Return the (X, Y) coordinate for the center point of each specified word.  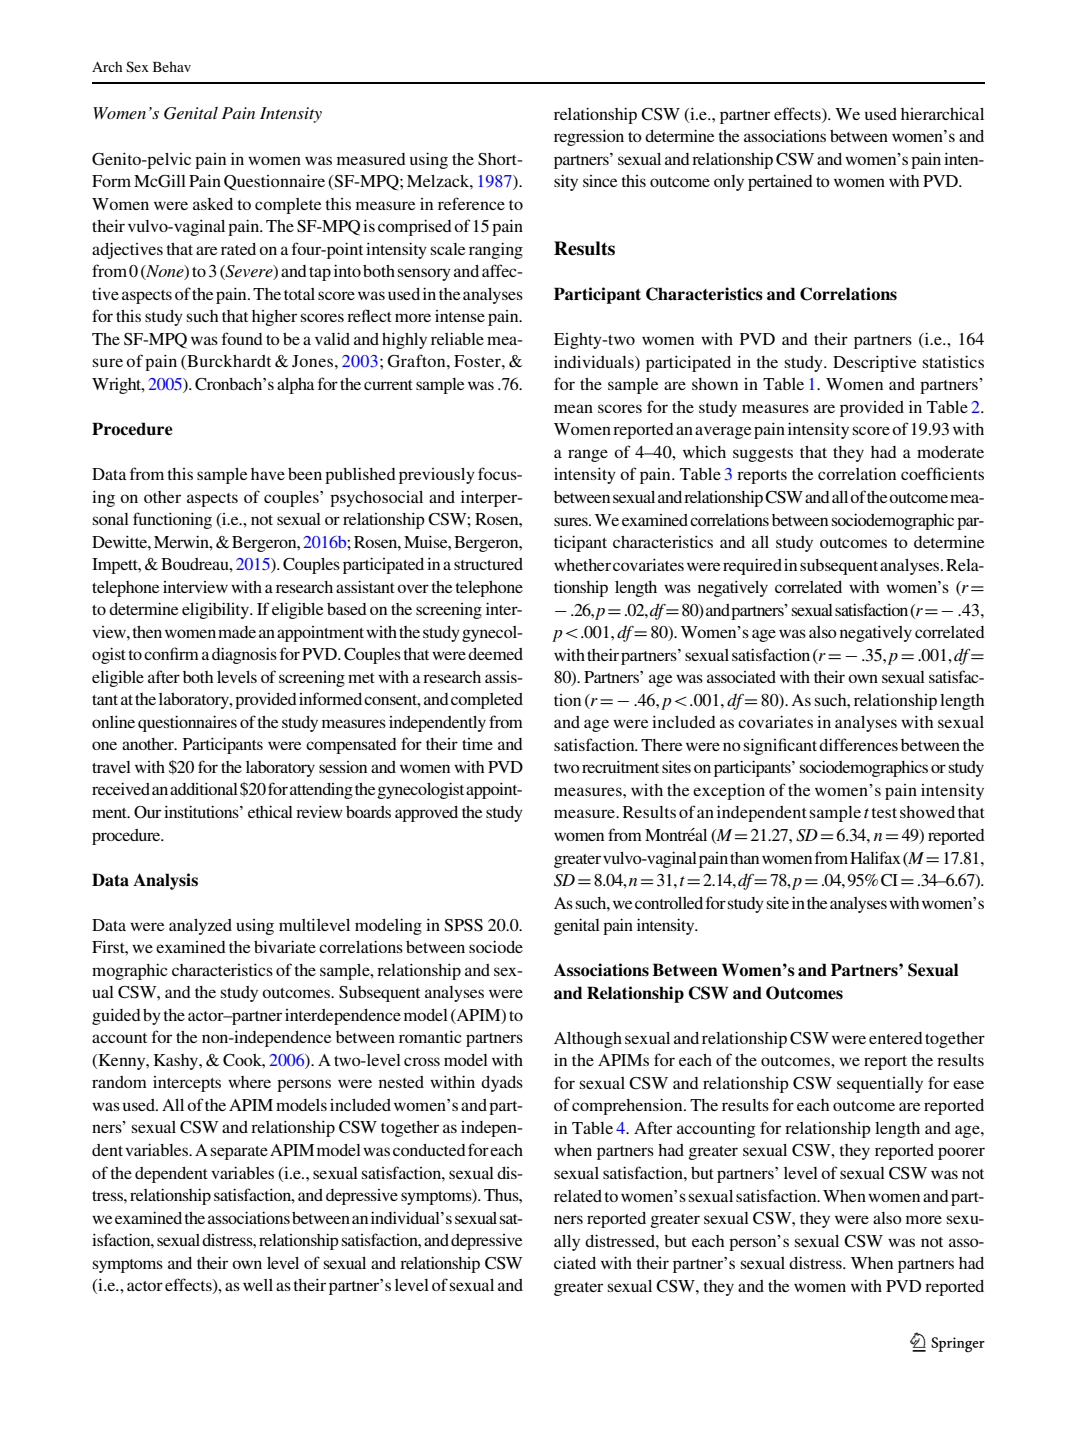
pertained (780, 182)
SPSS (463, 925)
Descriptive (874, 363)
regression (589, 137)
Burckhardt (228, 362)
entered (896, 1038)
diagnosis (244, 655)
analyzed (200, 927)
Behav (172, 66)
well (258, 1285)
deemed (495, 654)
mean (573, 408)
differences (858, 744)
